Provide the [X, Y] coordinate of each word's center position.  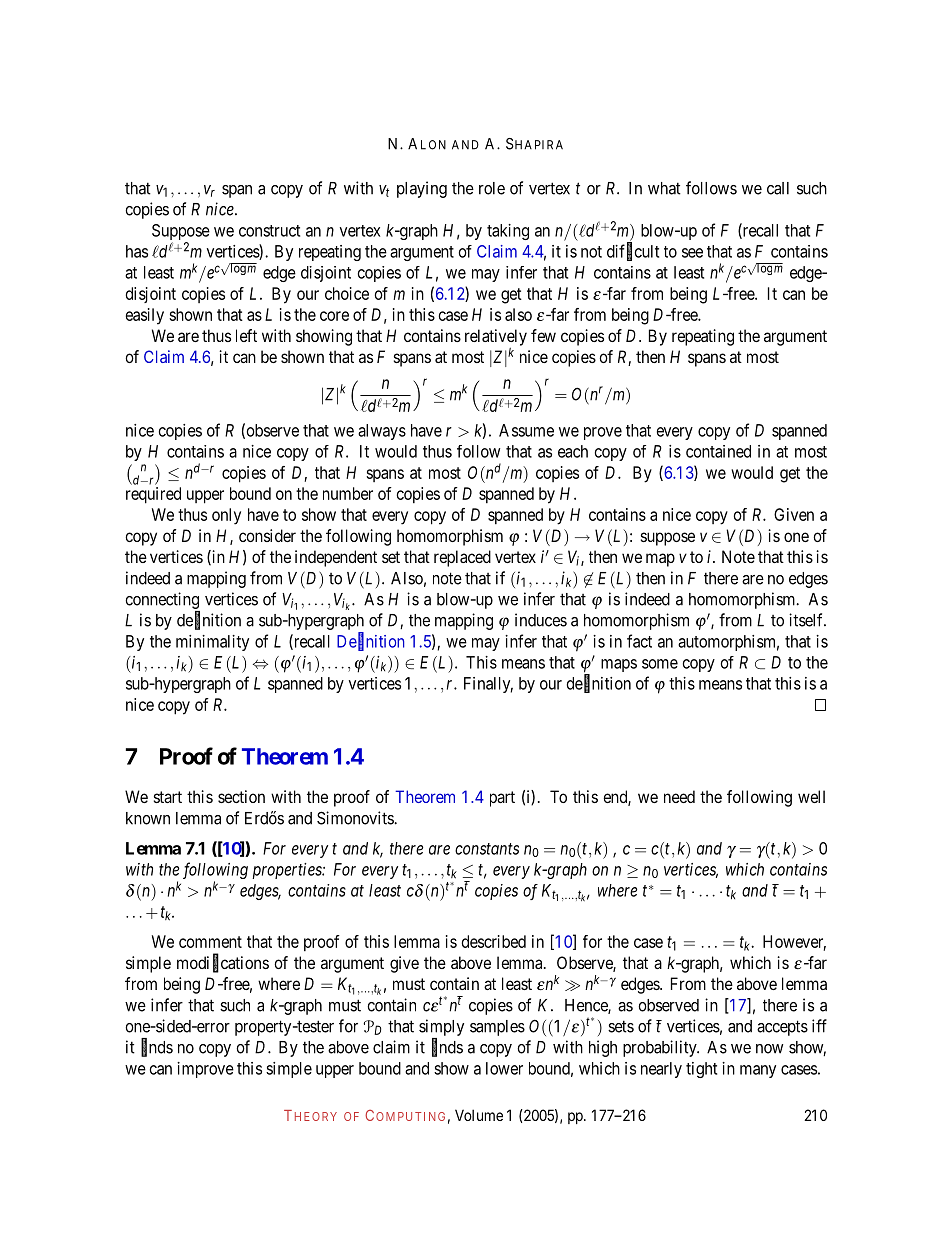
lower [504, 1068]
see [692, 253]
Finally [488, 685]
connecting [162, 600]
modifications [223, 963]
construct [269, 231]
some [660, 664]
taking [508, 232]
